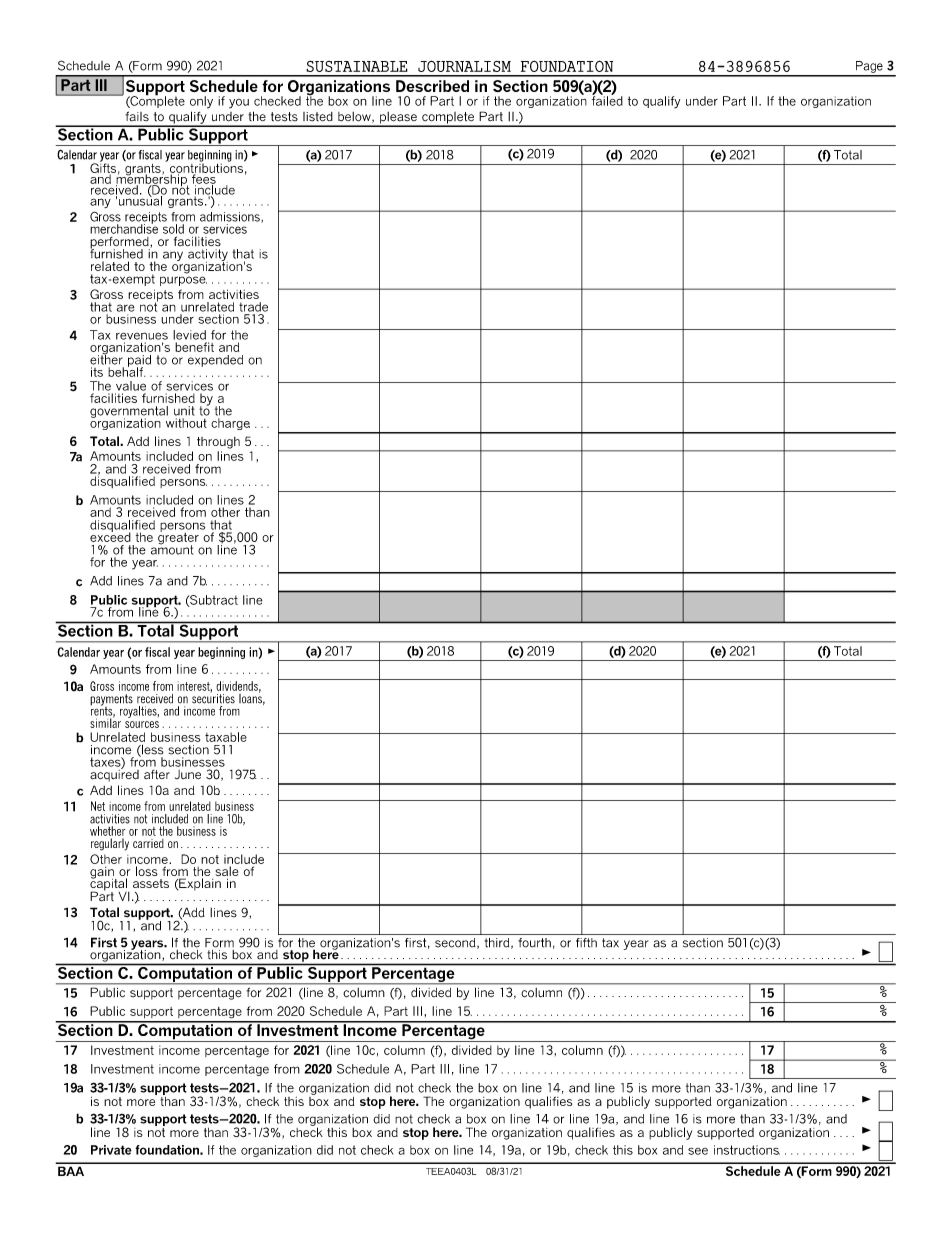 The image size is (952, 1233). I want to click on expended, so click(215, 361).
